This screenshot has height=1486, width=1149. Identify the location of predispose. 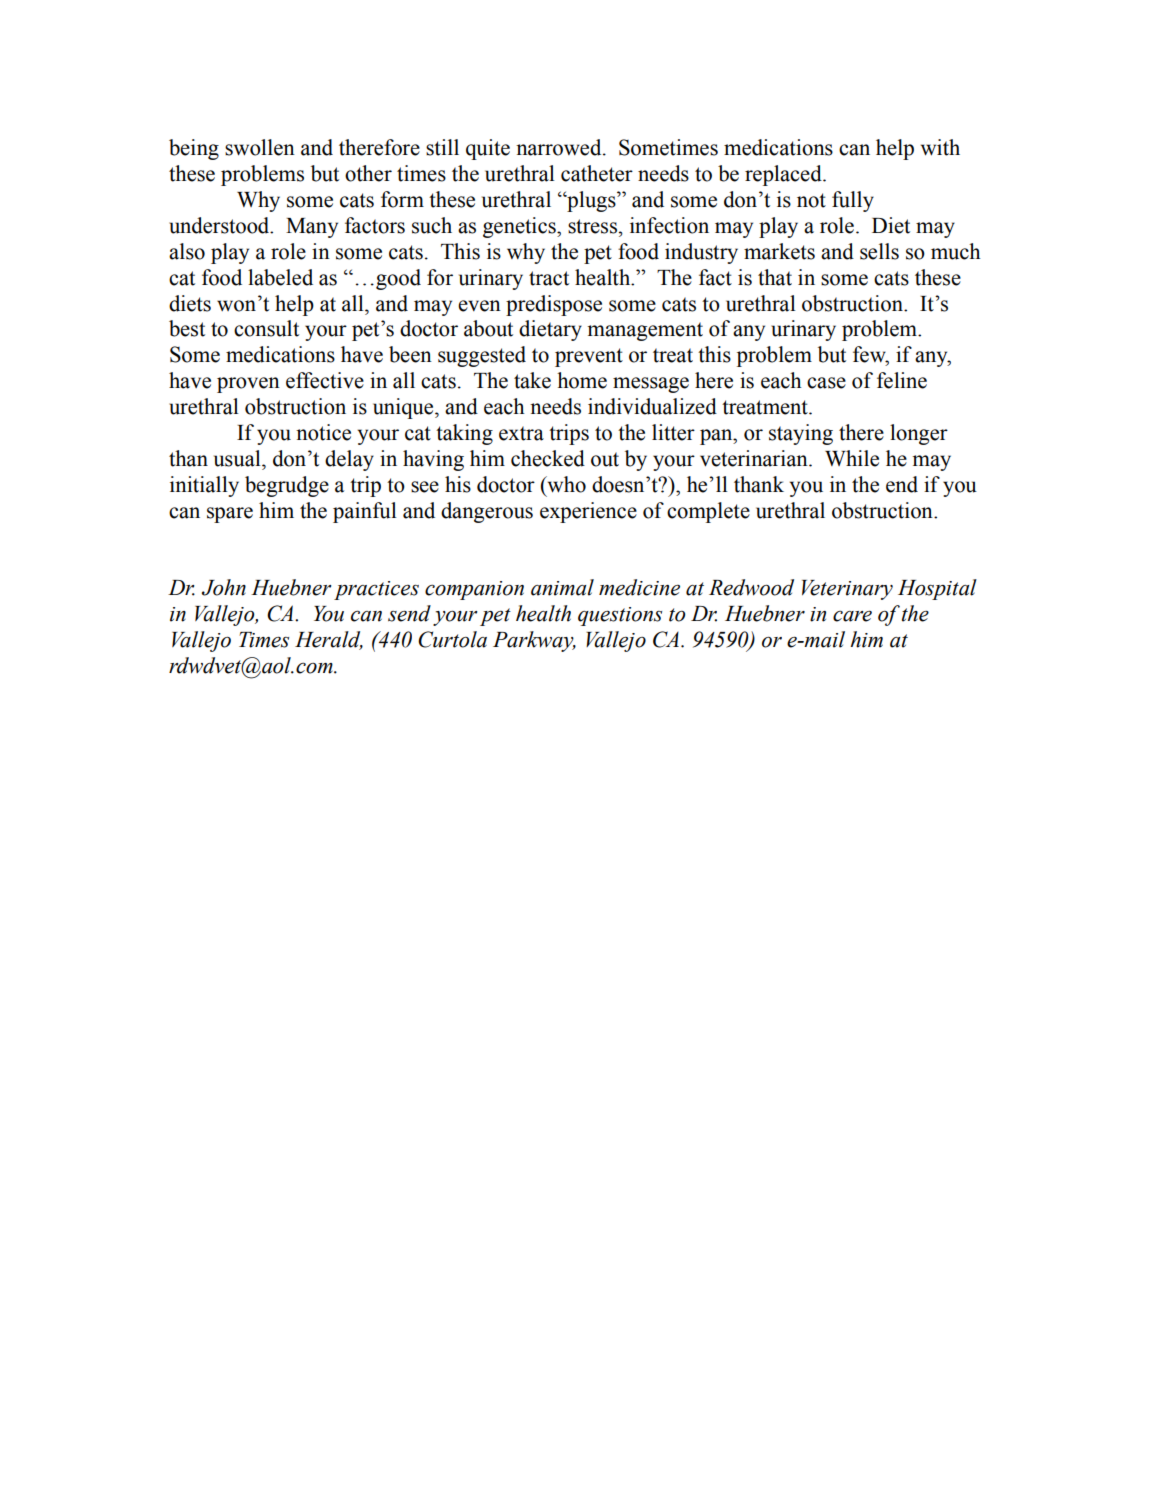
(554, 305).
